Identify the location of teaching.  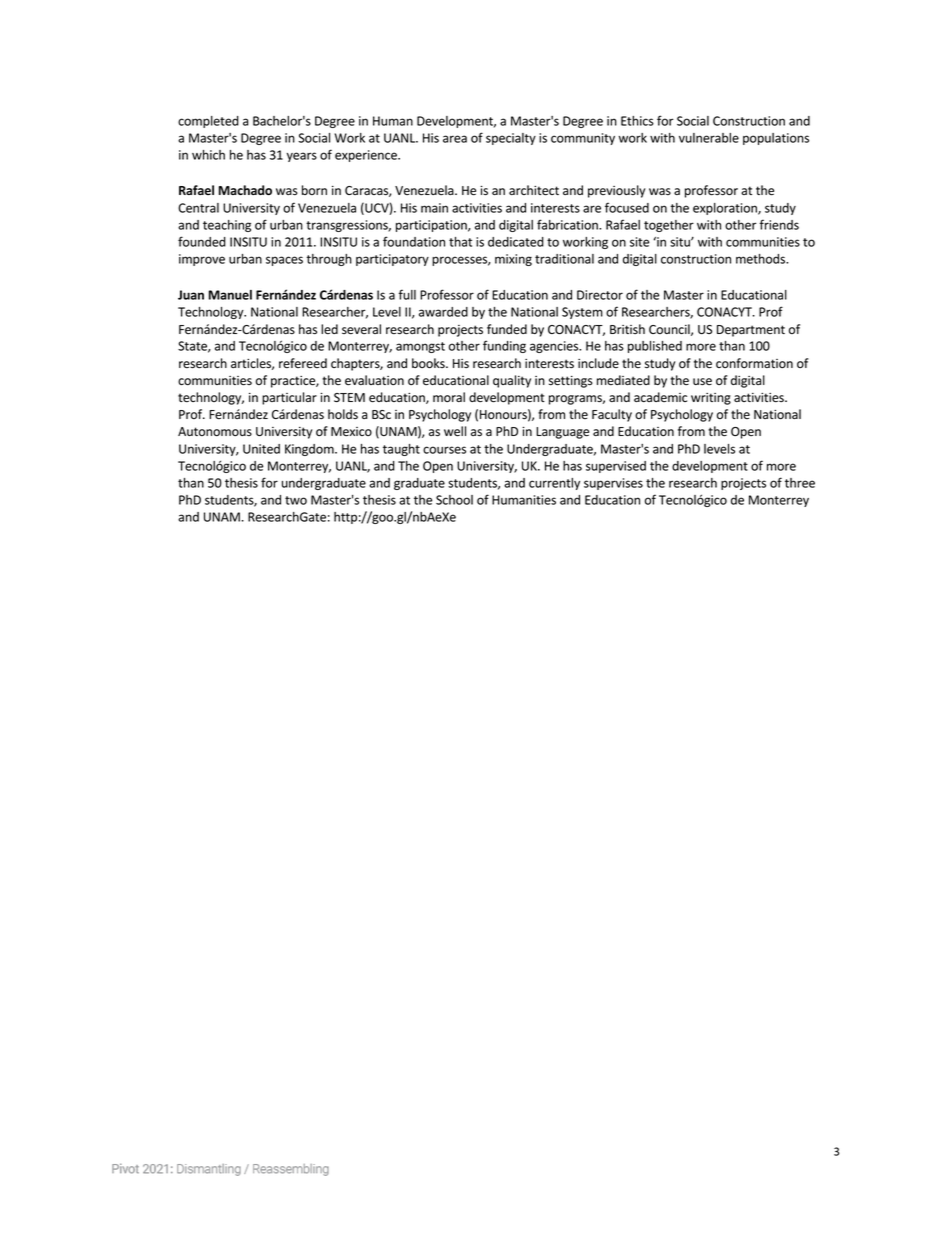
(227, 226).
